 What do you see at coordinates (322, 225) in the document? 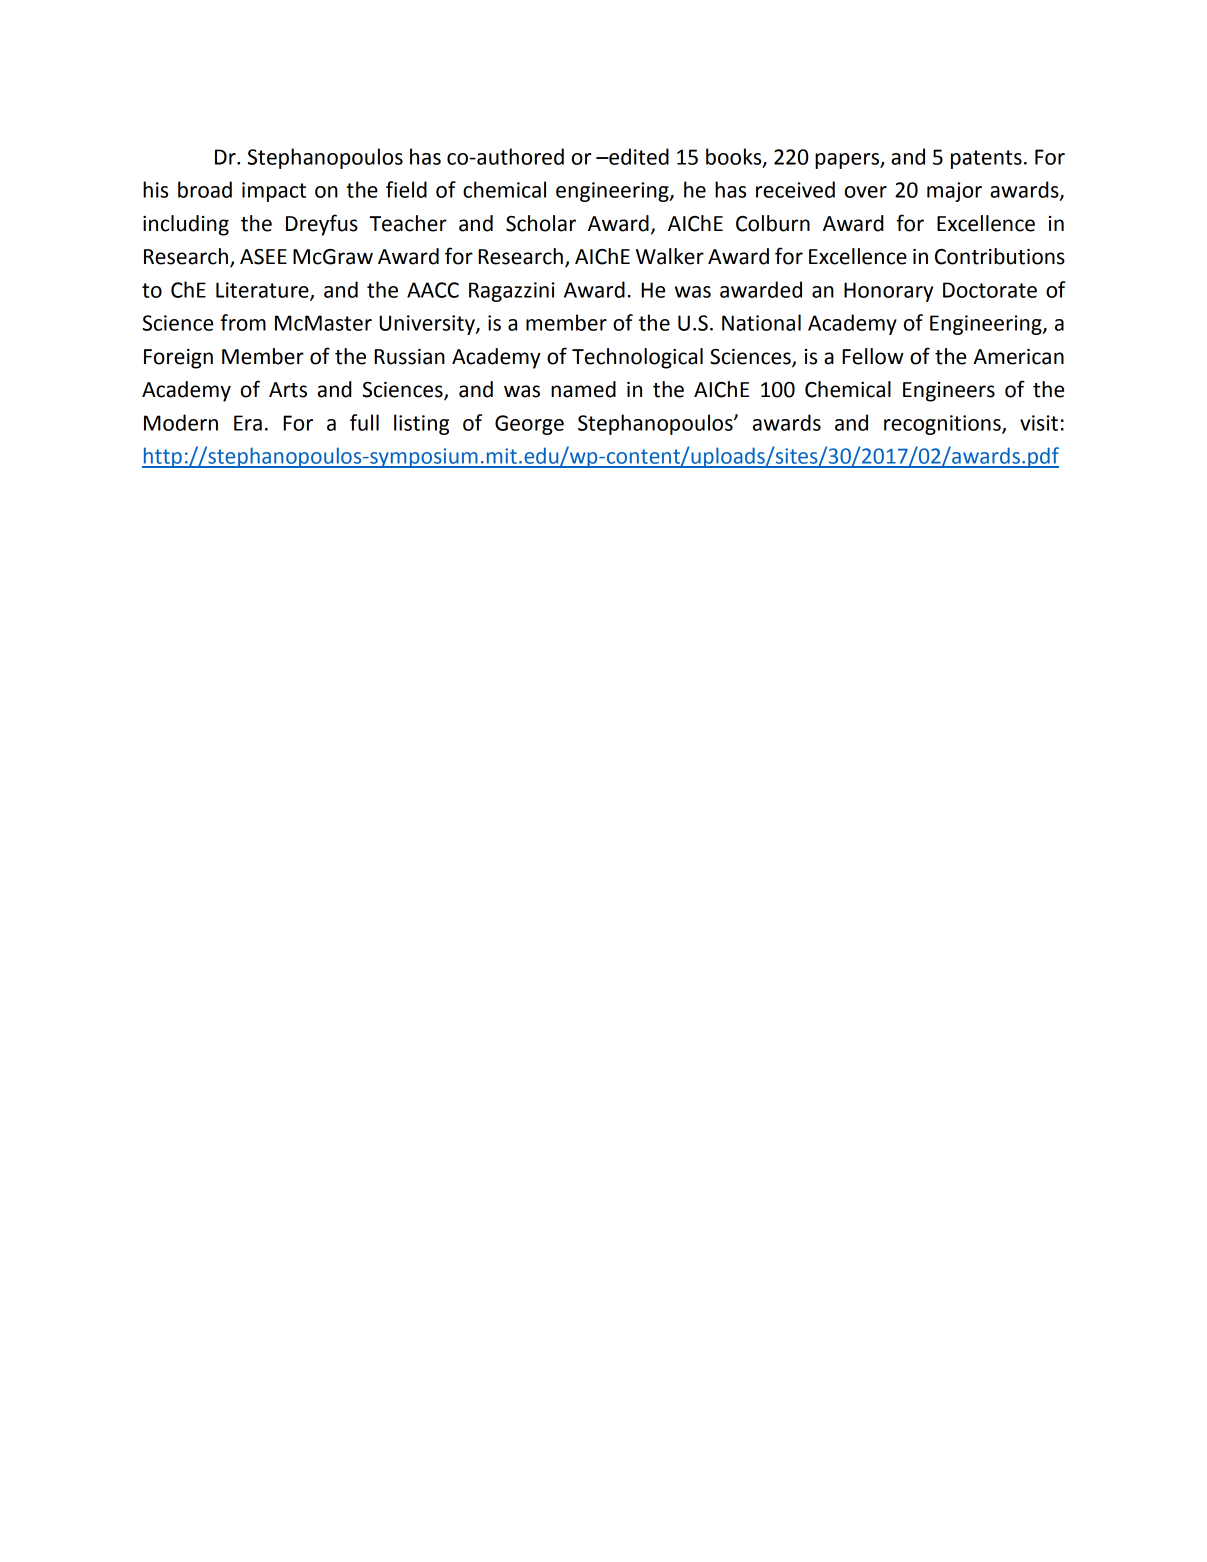
I see `Dreyfus` at bounding box center [322, 225].
